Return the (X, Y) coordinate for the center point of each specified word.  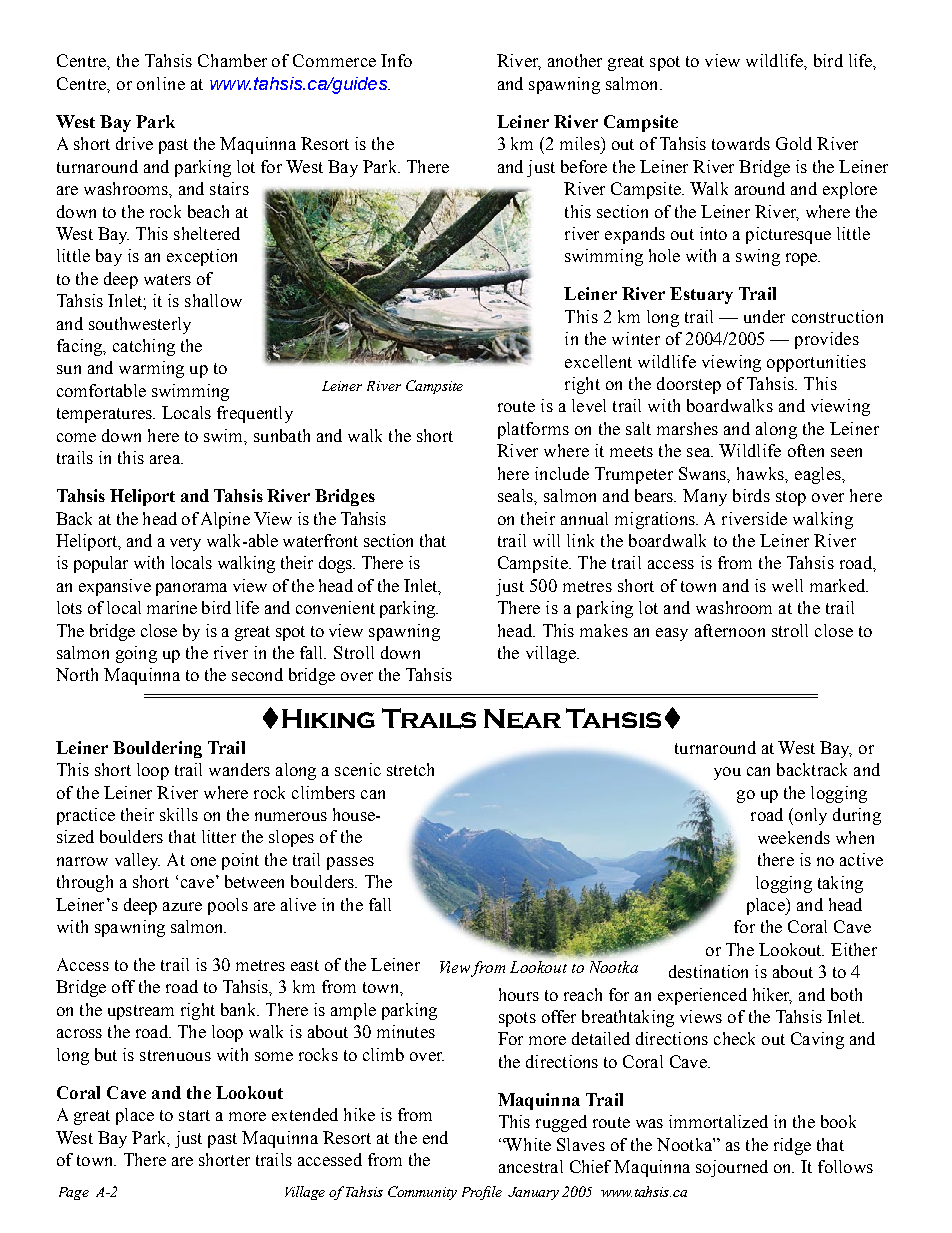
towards (741, 143)
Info (396, 60)
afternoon (730, 630)
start (194, 1115)
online (161, 83)
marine (172, 607)
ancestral (531, 1166)
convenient (335, 607)
